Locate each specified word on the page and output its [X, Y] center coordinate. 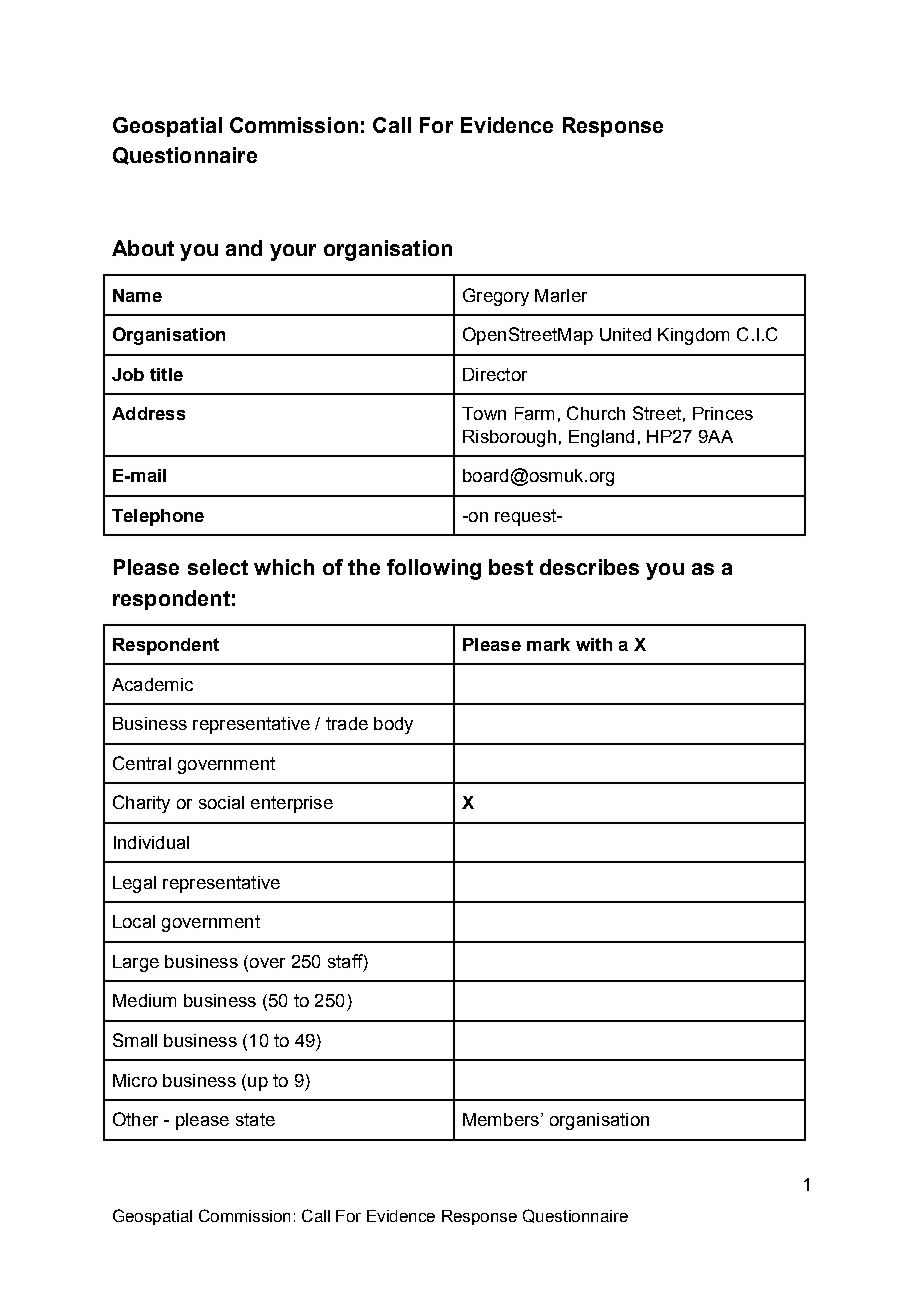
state [255, 1119]
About [143, 248]
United [625, 334]
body [393, 725]
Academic [152, 684]
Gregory [496, 297]
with [594, 644]
